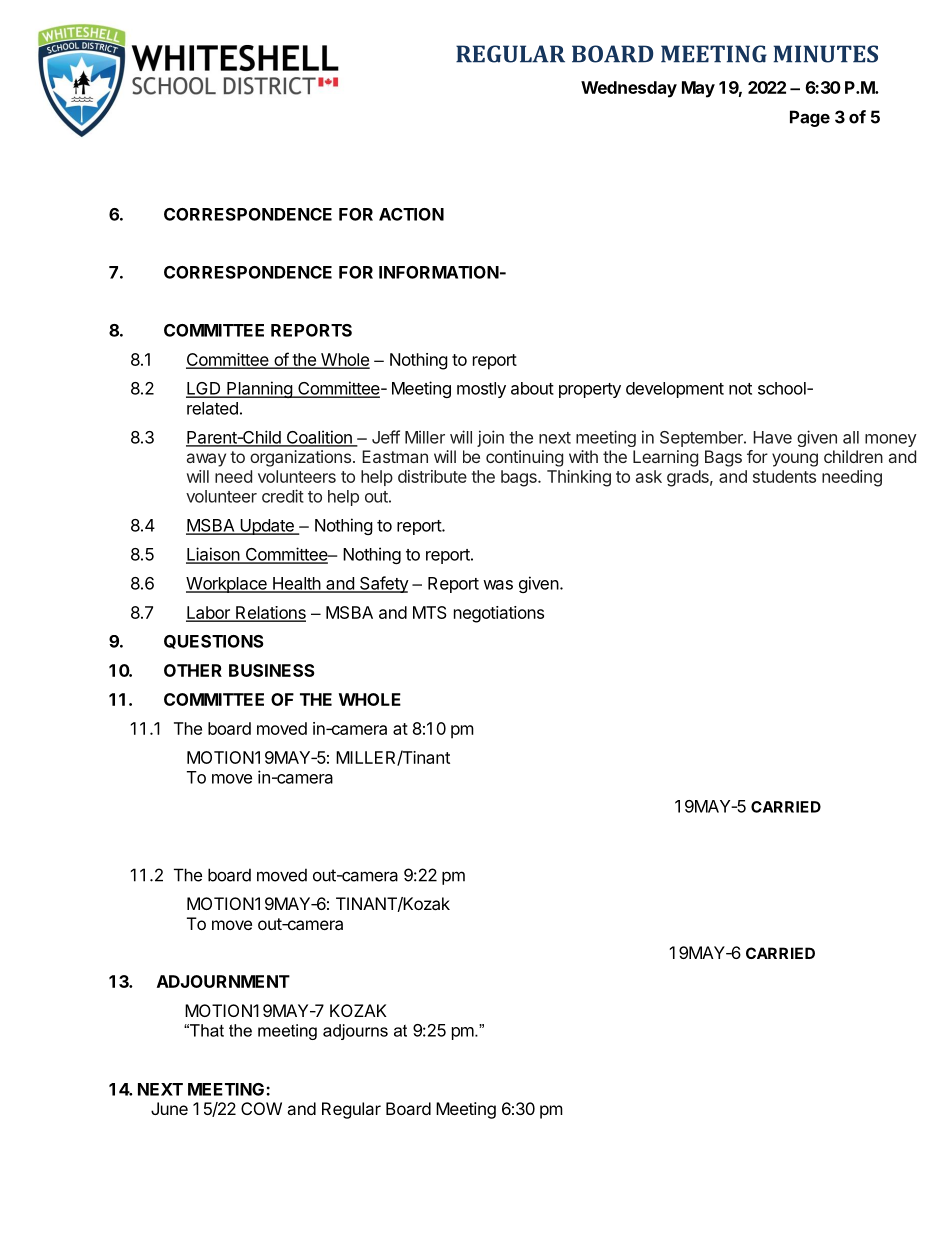  What do you see at coordinates (784, 476) in the screenshot?
I see `students` at bounding box center [784, 476].
